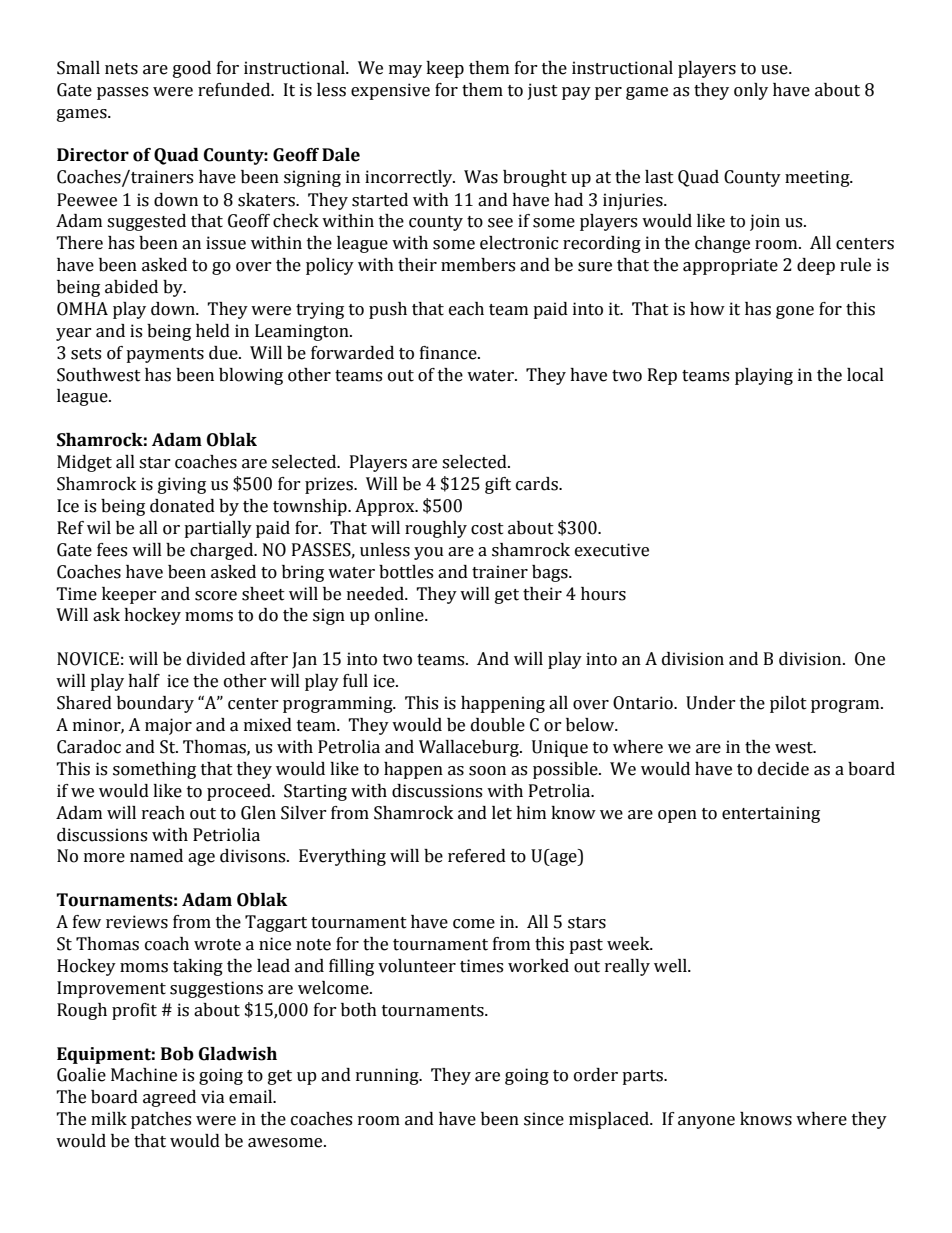  I want to click on bottles, so click(406, 572).
